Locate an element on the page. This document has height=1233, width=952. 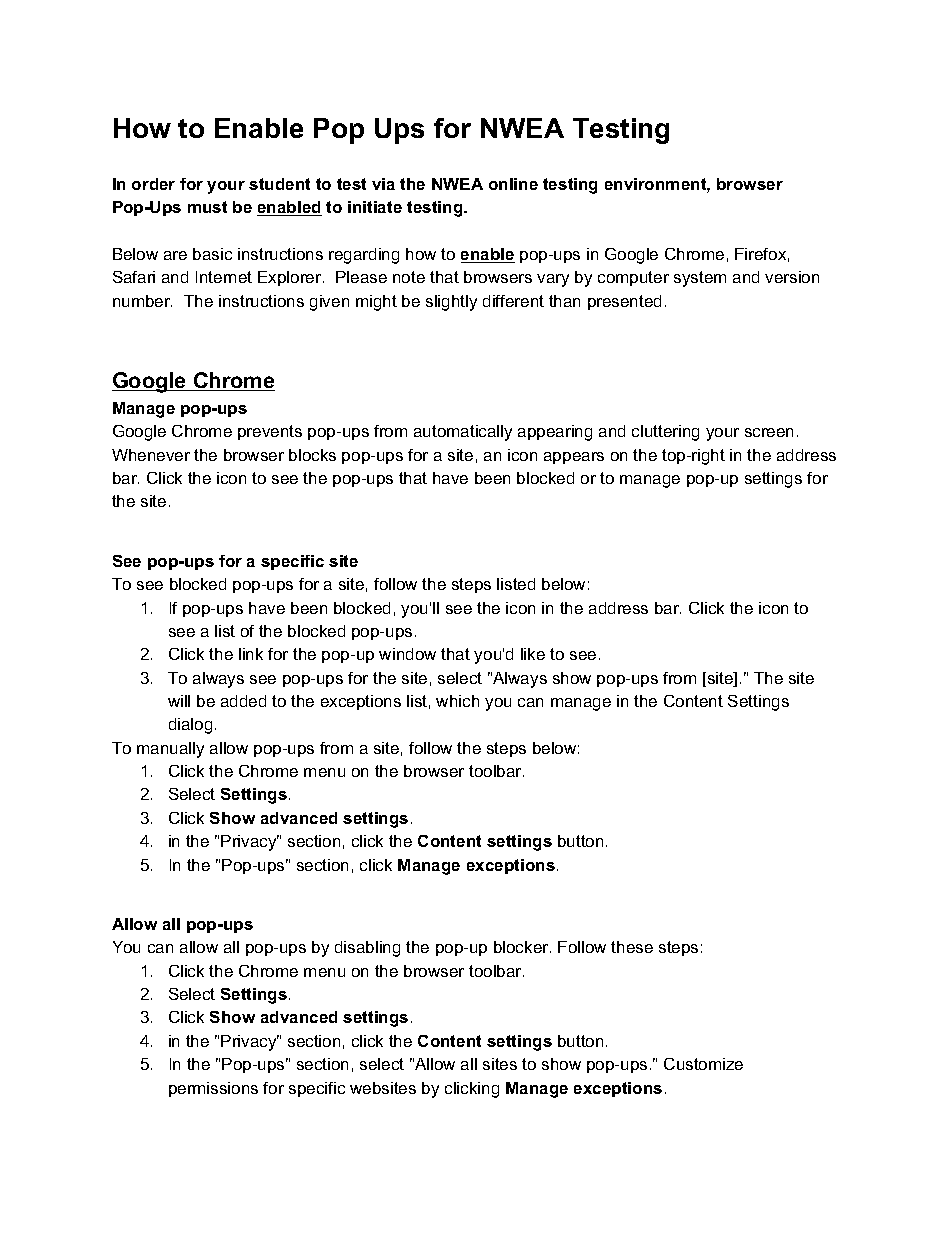
link is located at coordinates (251, 654).
